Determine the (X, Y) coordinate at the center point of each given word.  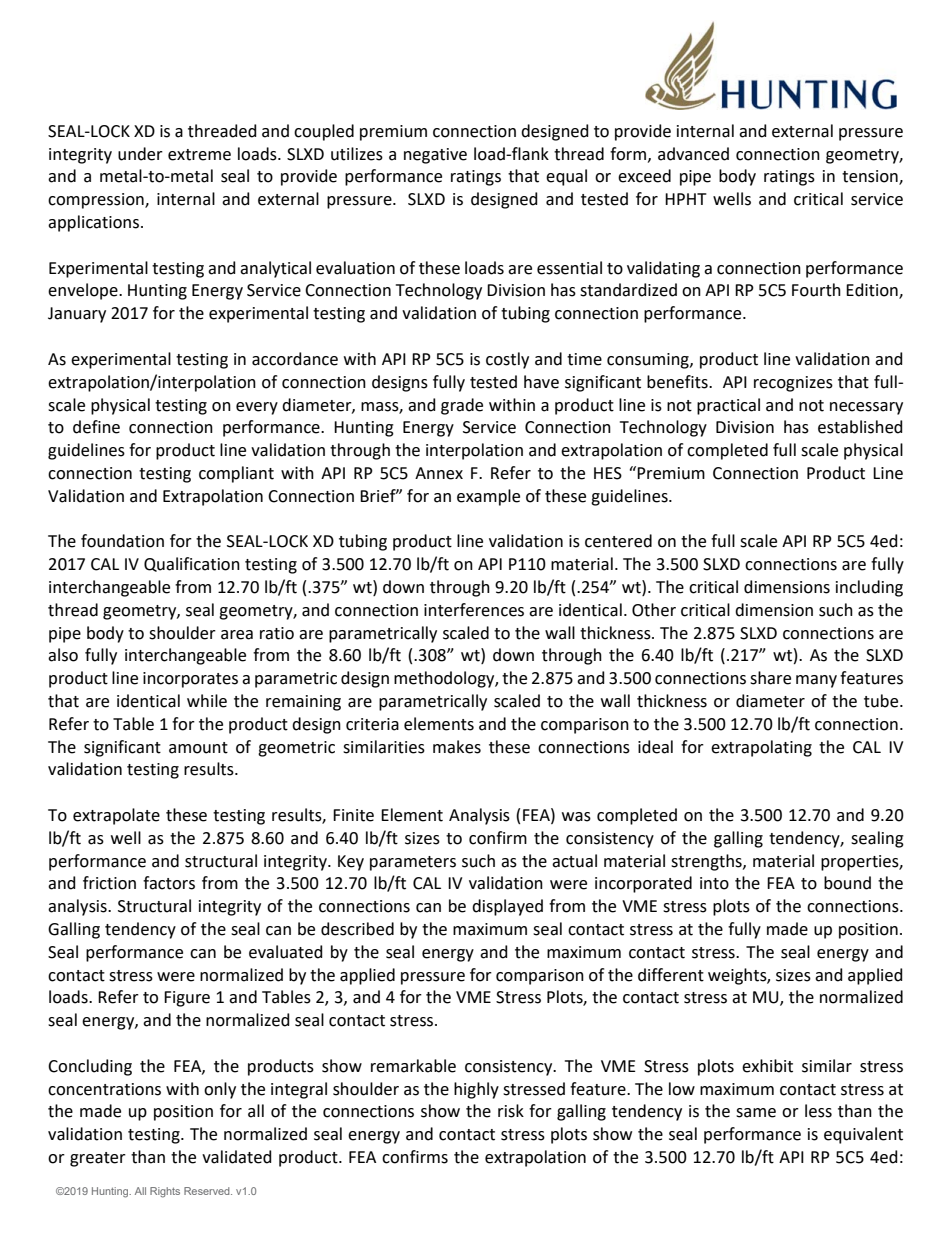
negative (435, 156)
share (770, 678)
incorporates (190, 680)
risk (511, 1111)
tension (871, 177)
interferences (474, 610)
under (140, 154)
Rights (165, 1192)
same (756, 1113)
